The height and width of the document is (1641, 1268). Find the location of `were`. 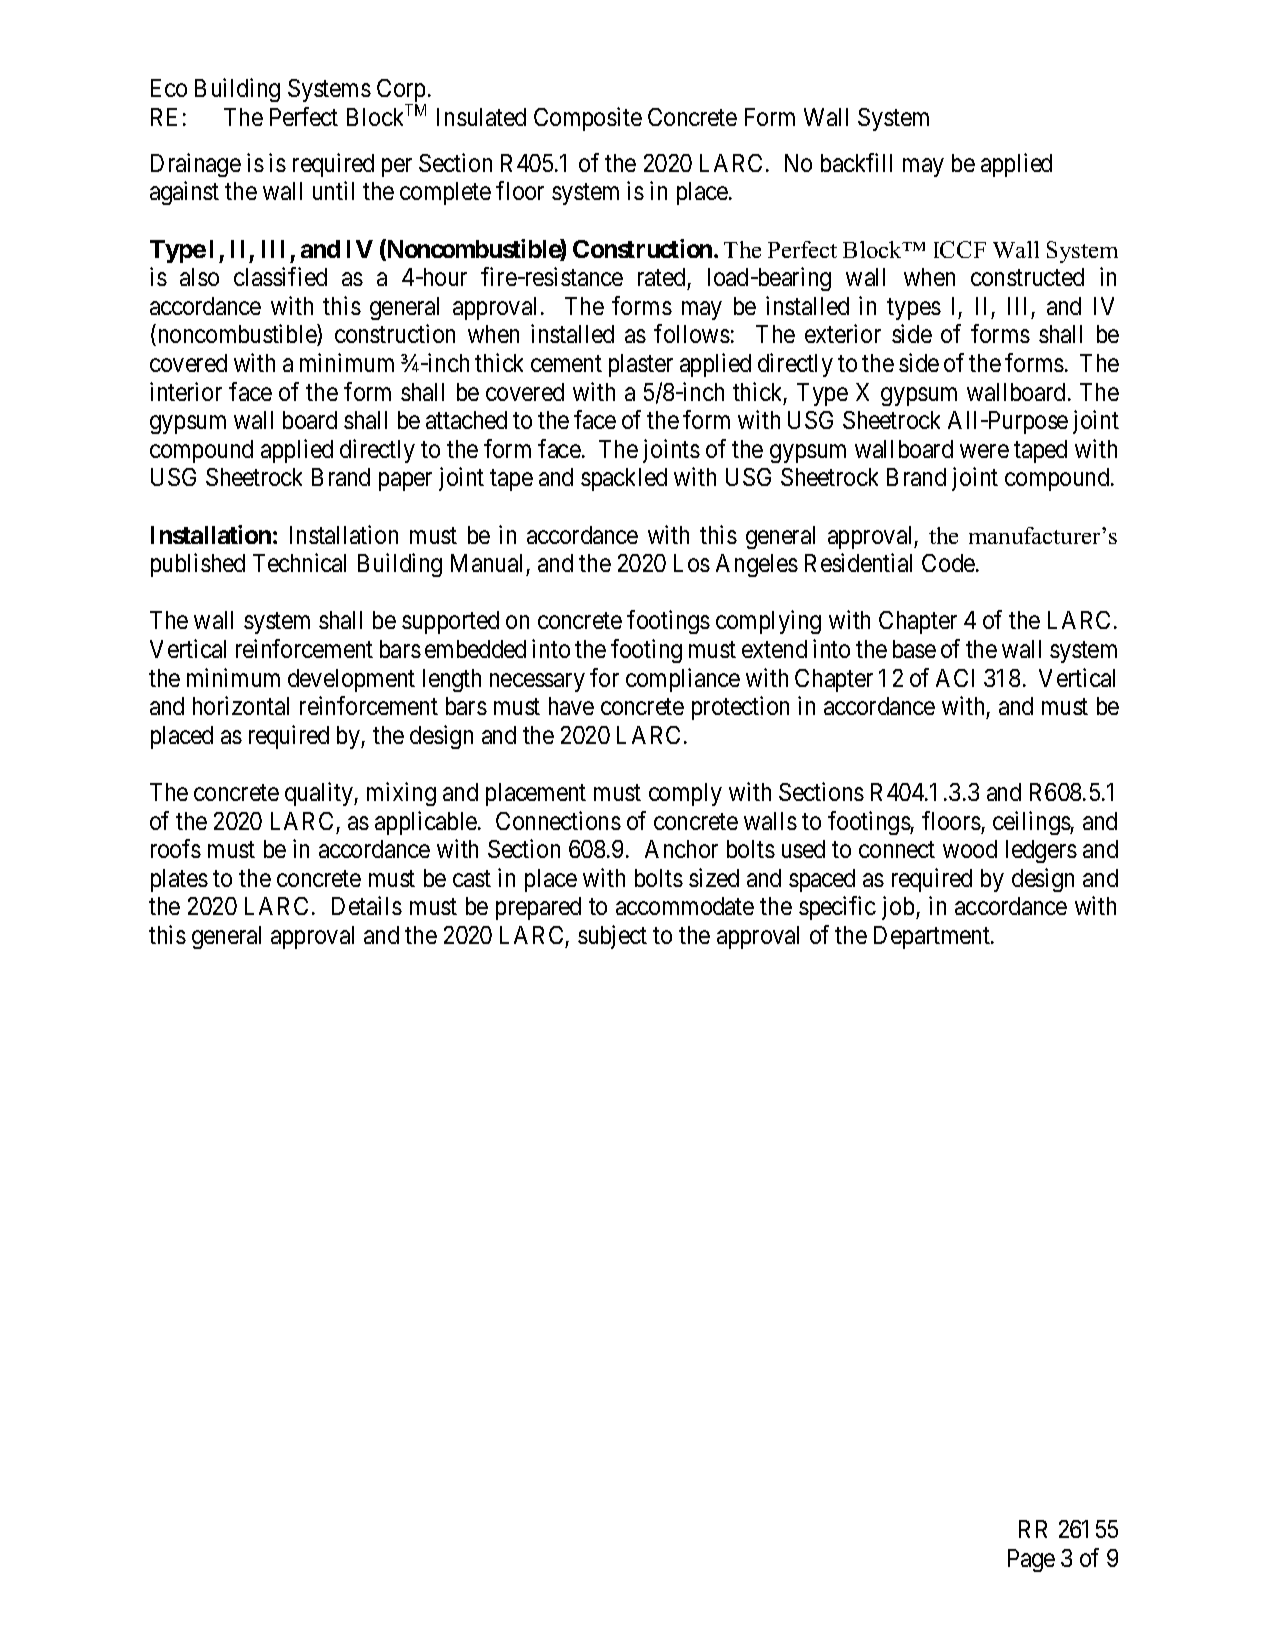

were is located at coordinates (984, 451).
